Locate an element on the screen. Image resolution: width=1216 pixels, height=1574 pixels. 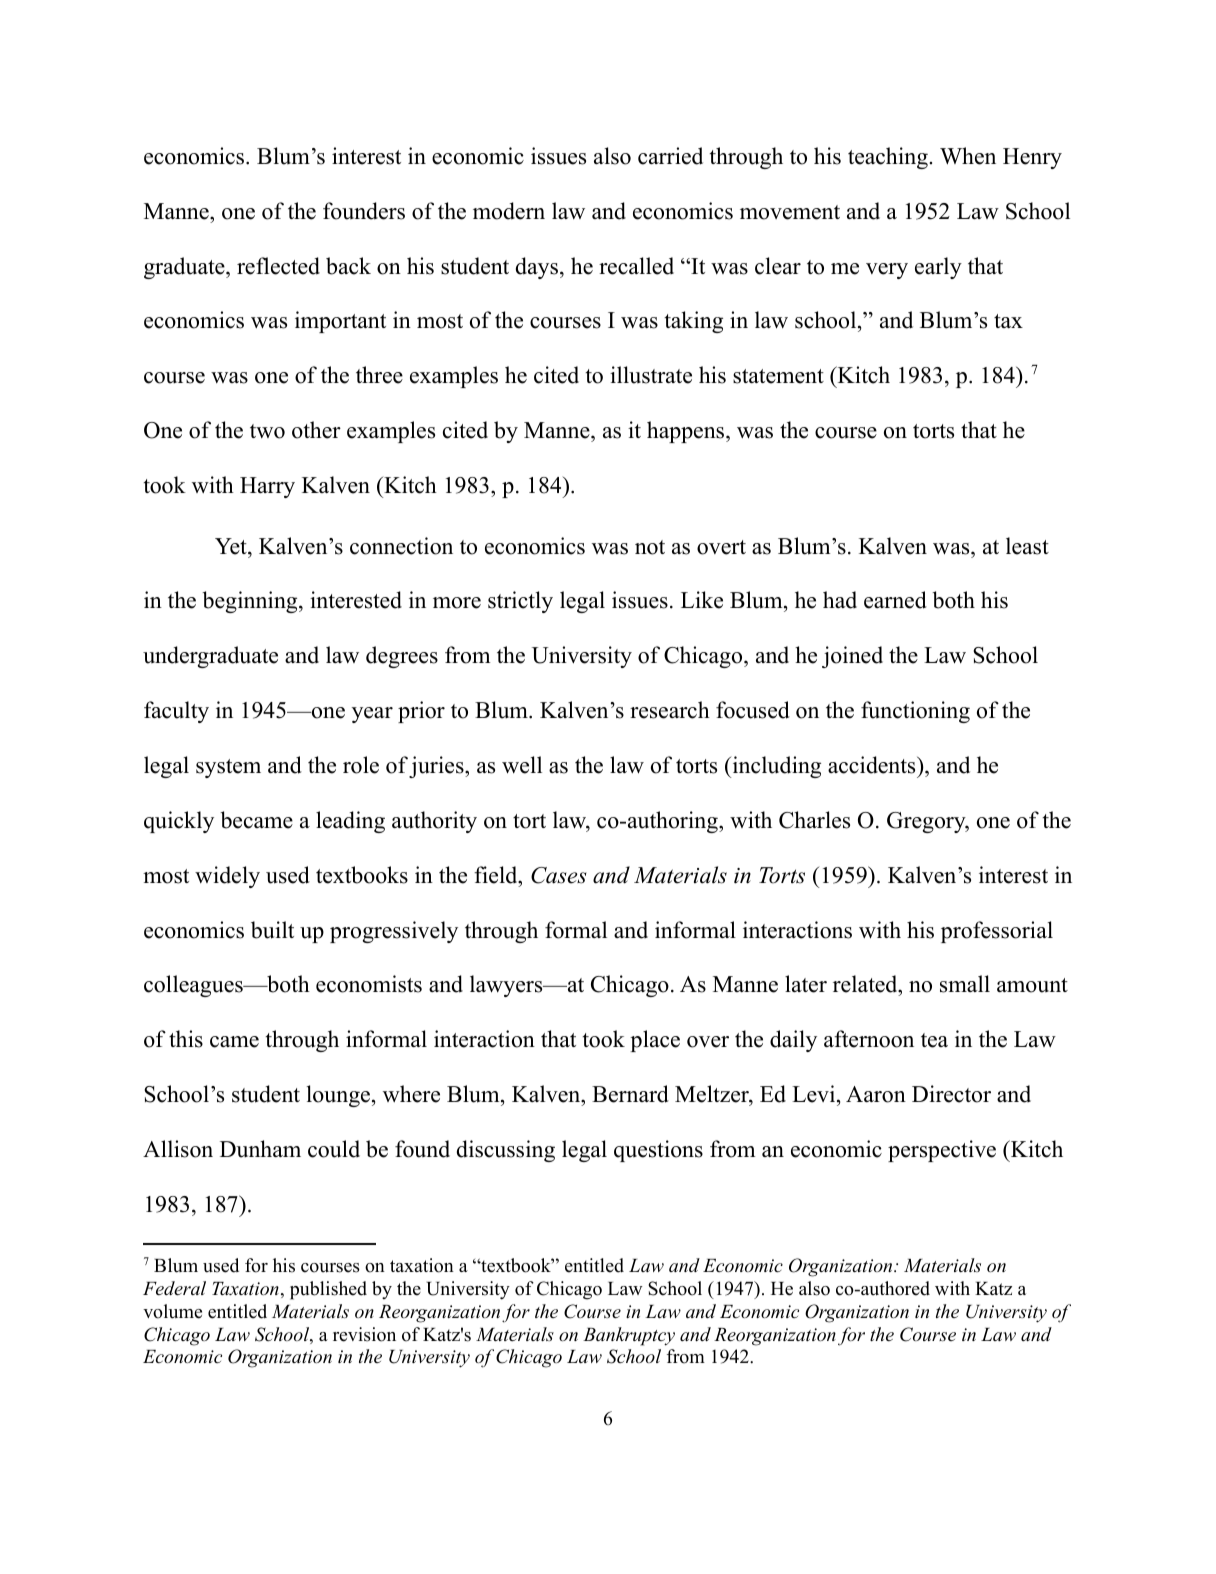
teaching is located at coordinates (888, 158).
